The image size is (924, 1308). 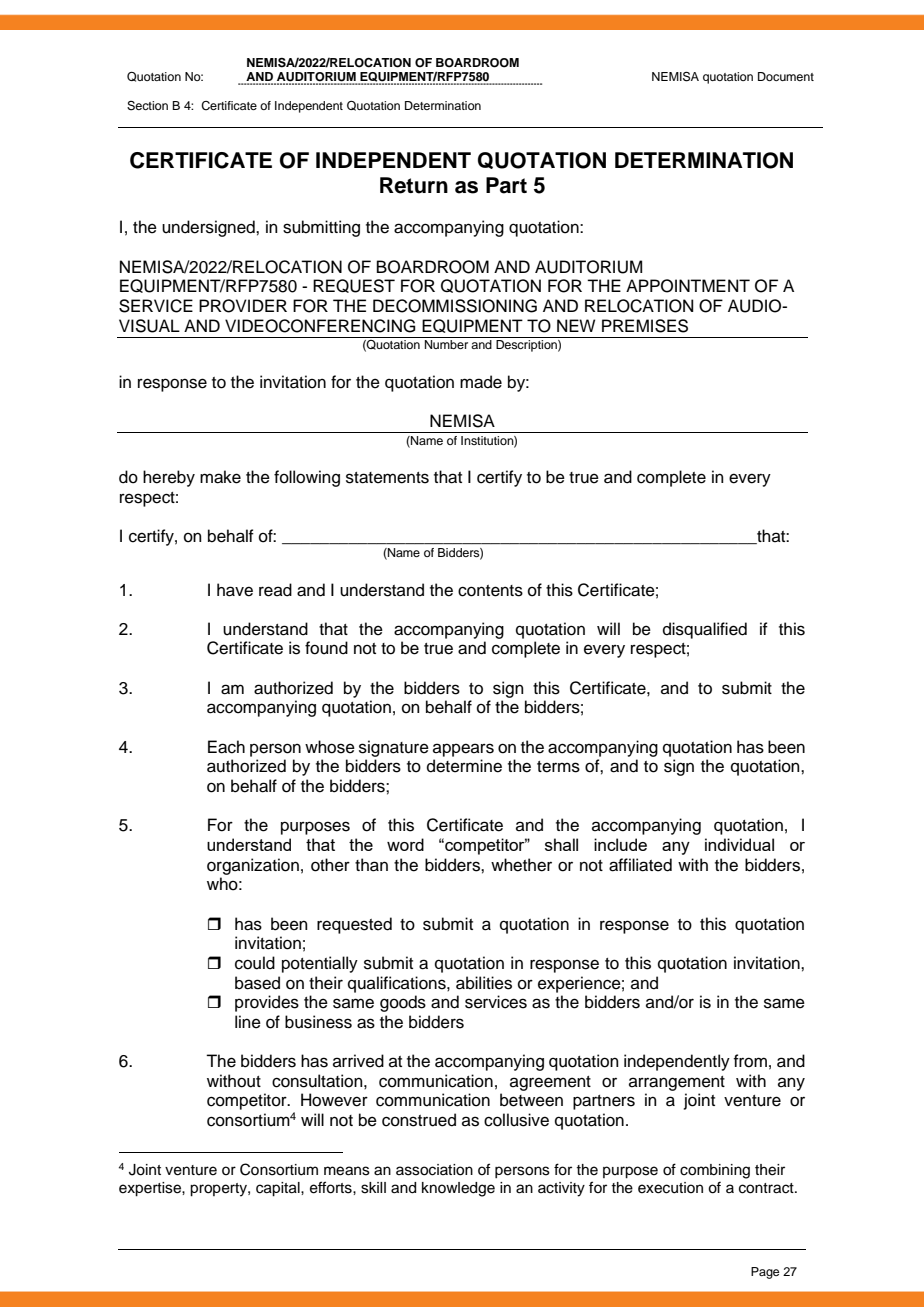 I want to click on disqualified, so click(x=705, y=630).
